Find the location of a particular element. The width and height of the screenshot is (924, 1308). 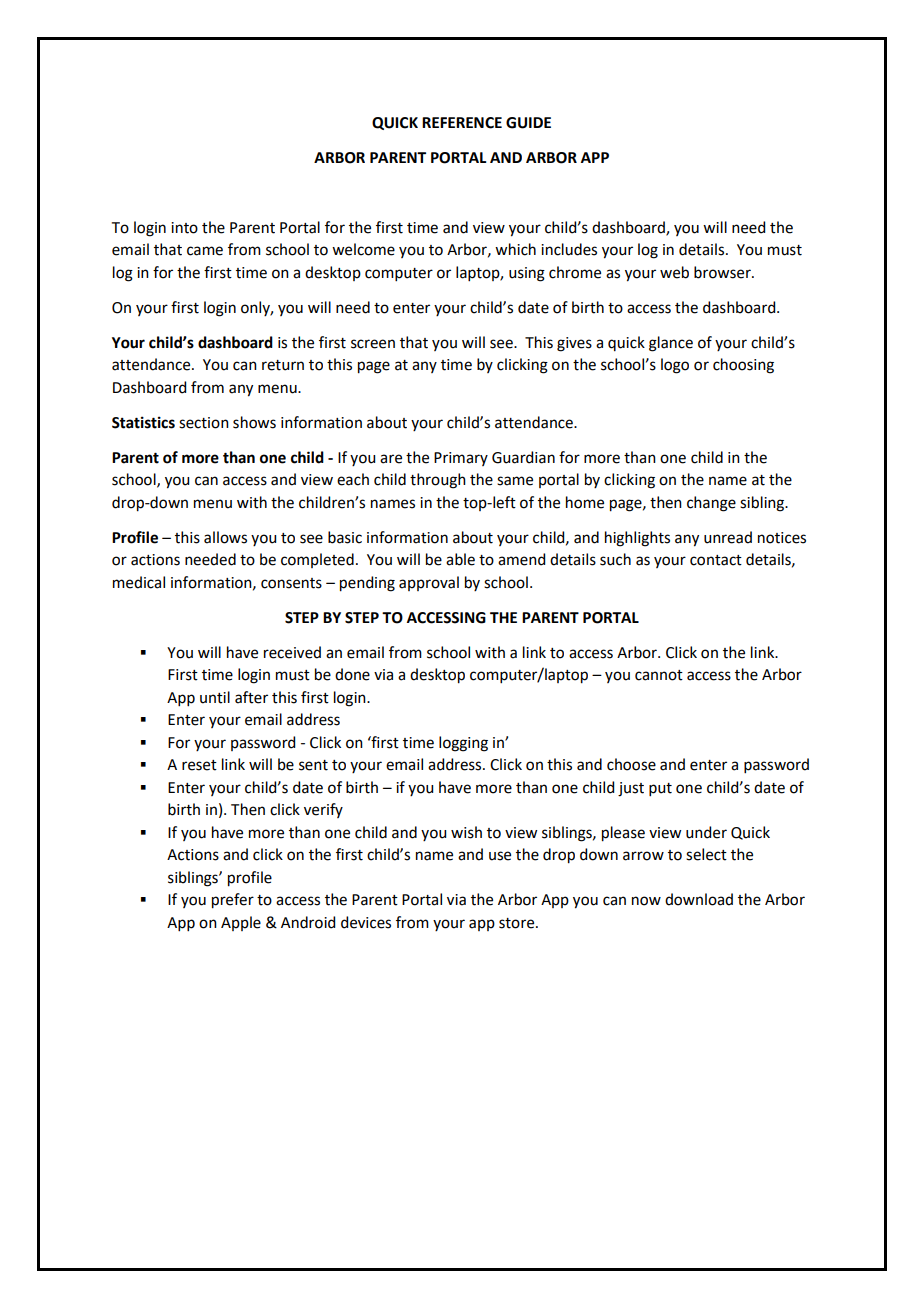

store is located at coordinates (518, 923).
